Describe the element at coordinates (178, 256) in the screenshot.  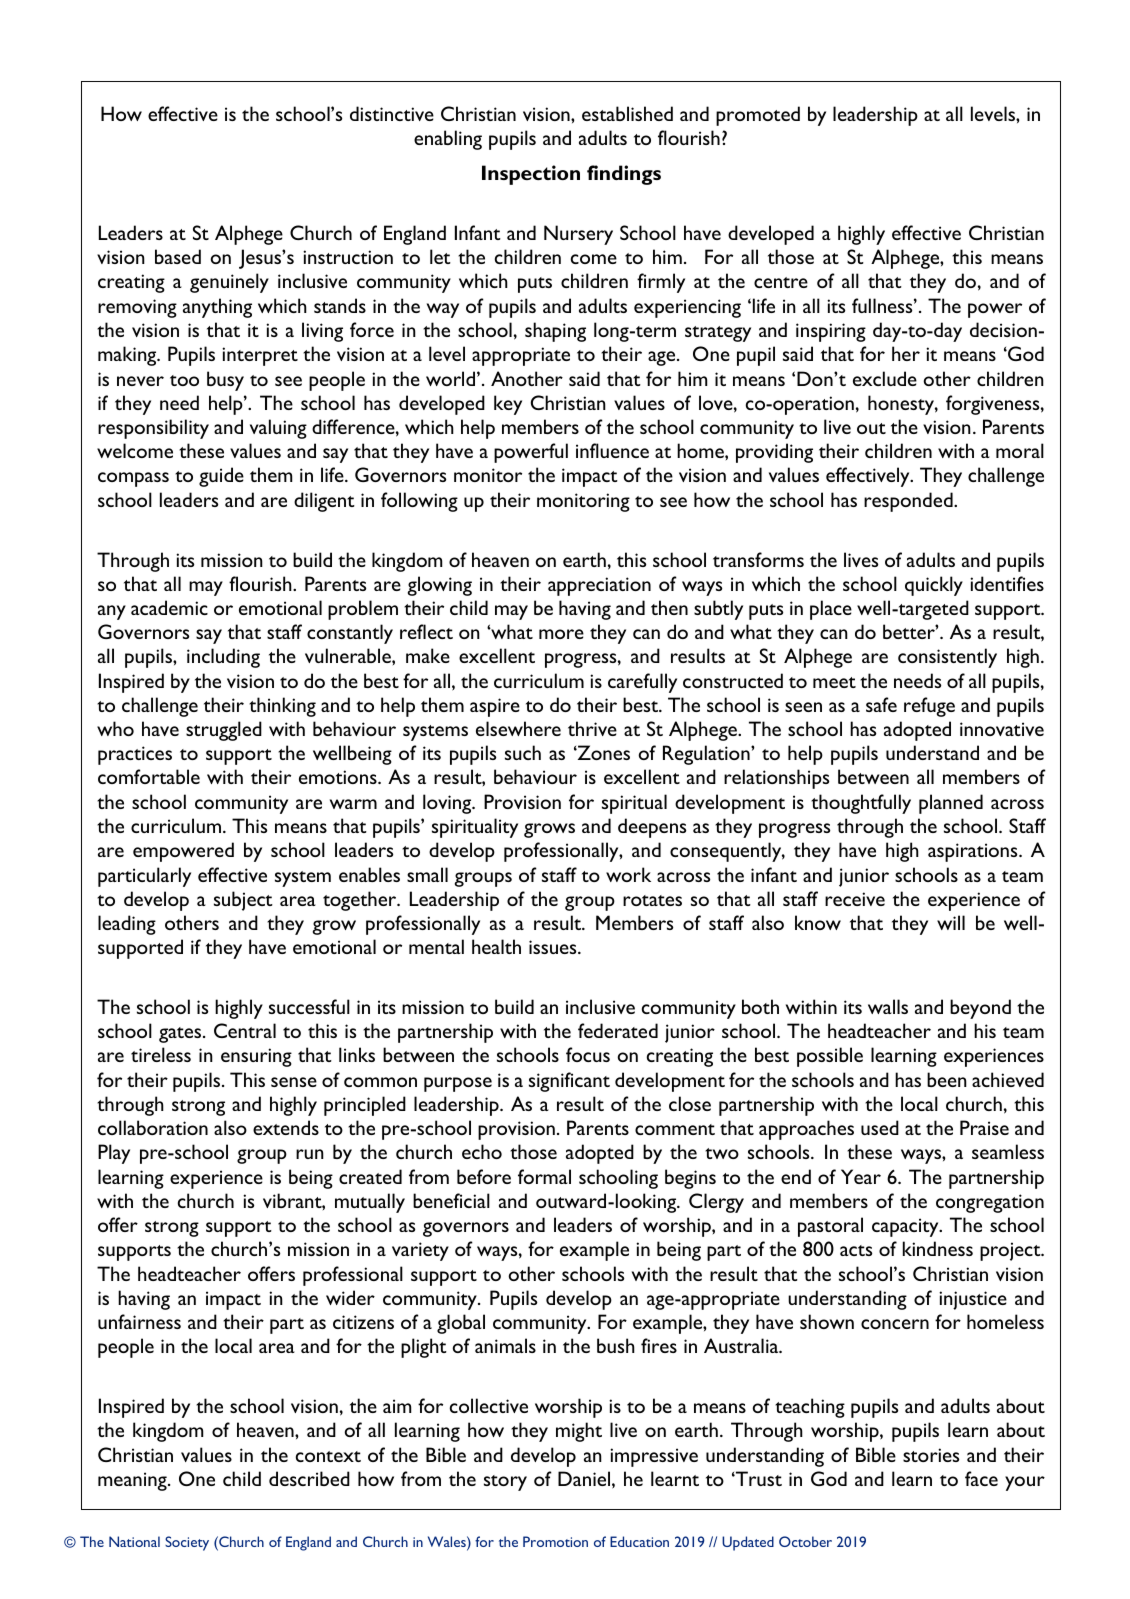
I see `based` at that location.
